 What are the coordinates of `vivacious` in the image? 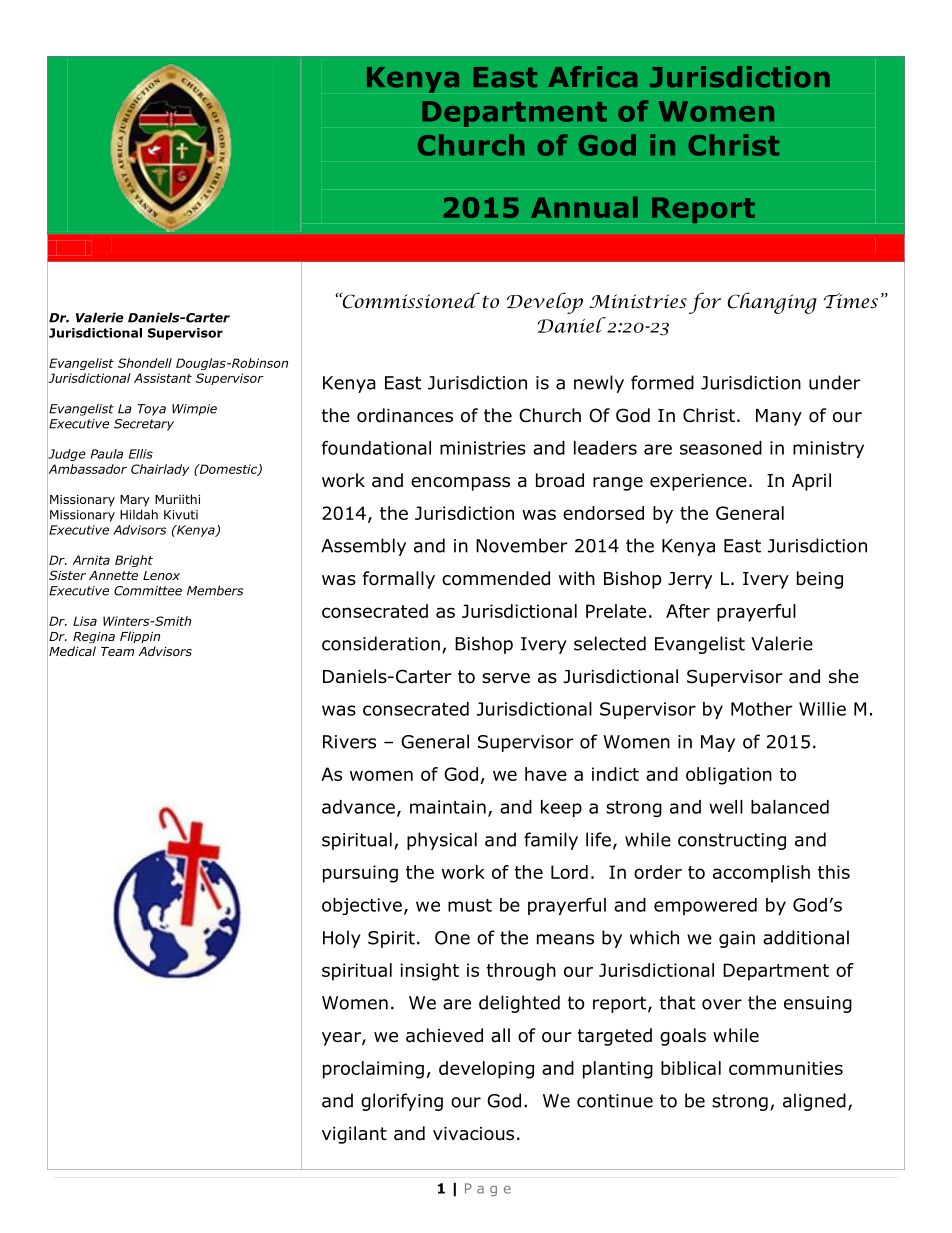 It's located at (473, 1134).
